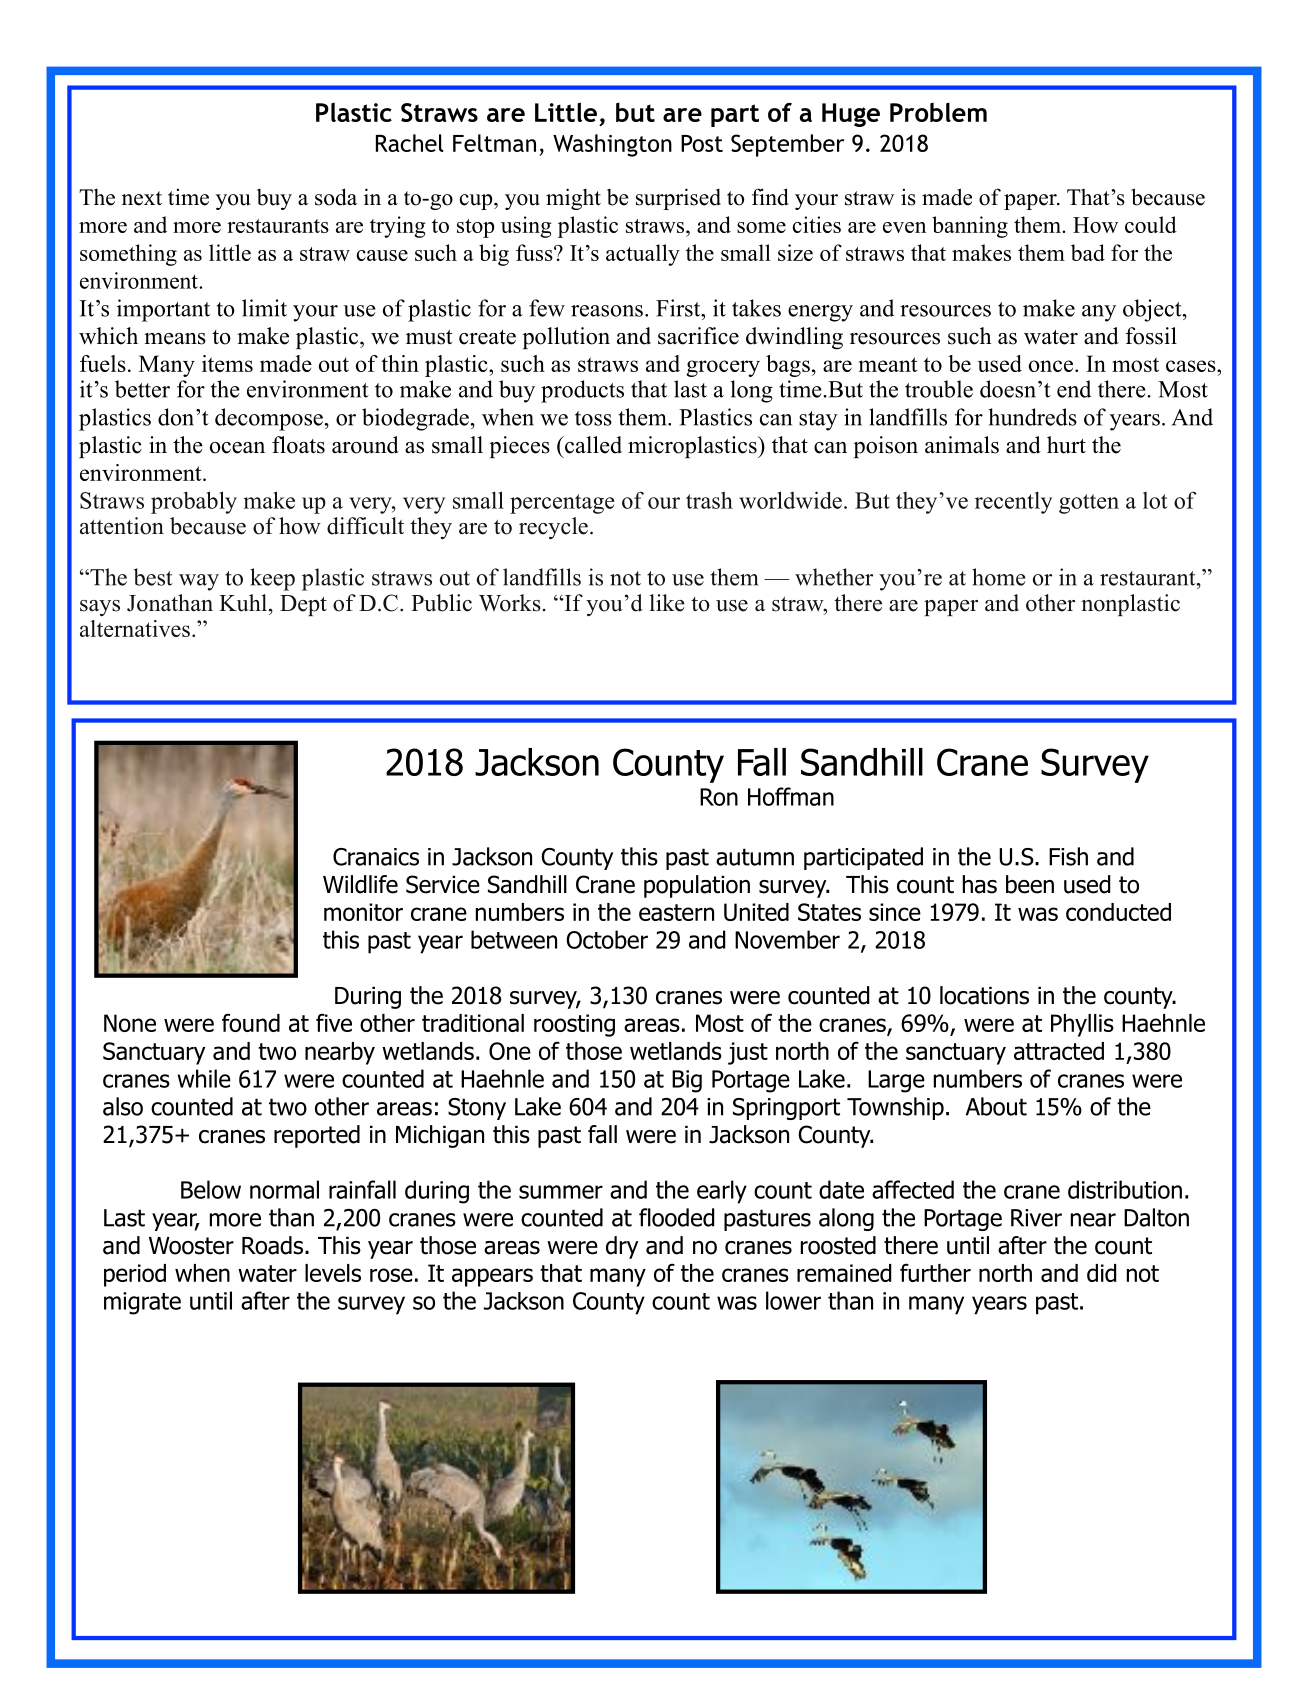 The width and height of the image is (1308, 1692). I want to click on Wildlife, so click(360, 884).
